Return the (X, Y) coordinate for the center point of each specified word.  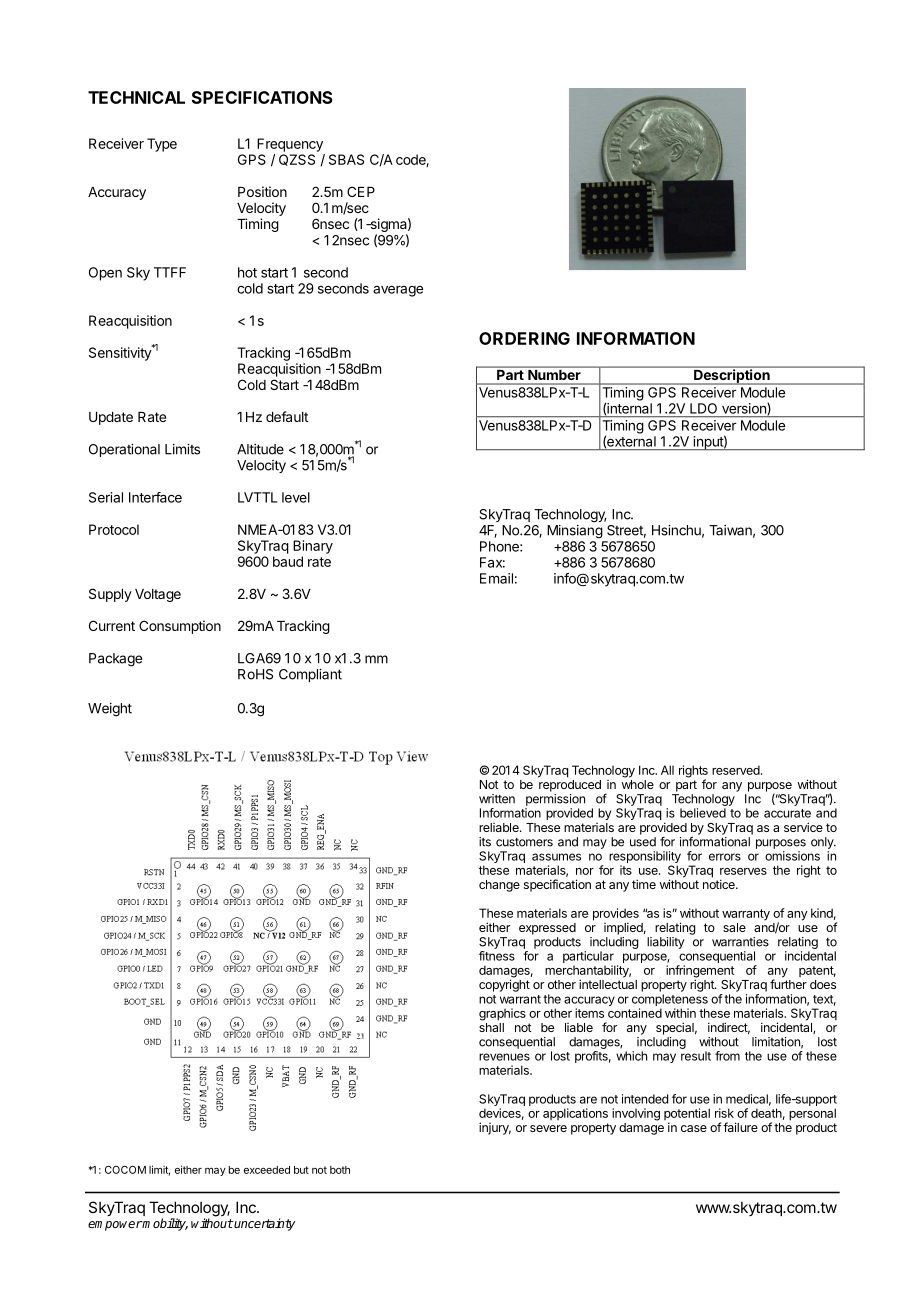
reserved (737, 770)
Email (496, 578)
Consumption (180, 627)
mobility (164, 1224)
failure (740, 1127)
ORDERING (524, 338)
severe (548, 1128)
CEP (361, 191)
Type (162, 145)
